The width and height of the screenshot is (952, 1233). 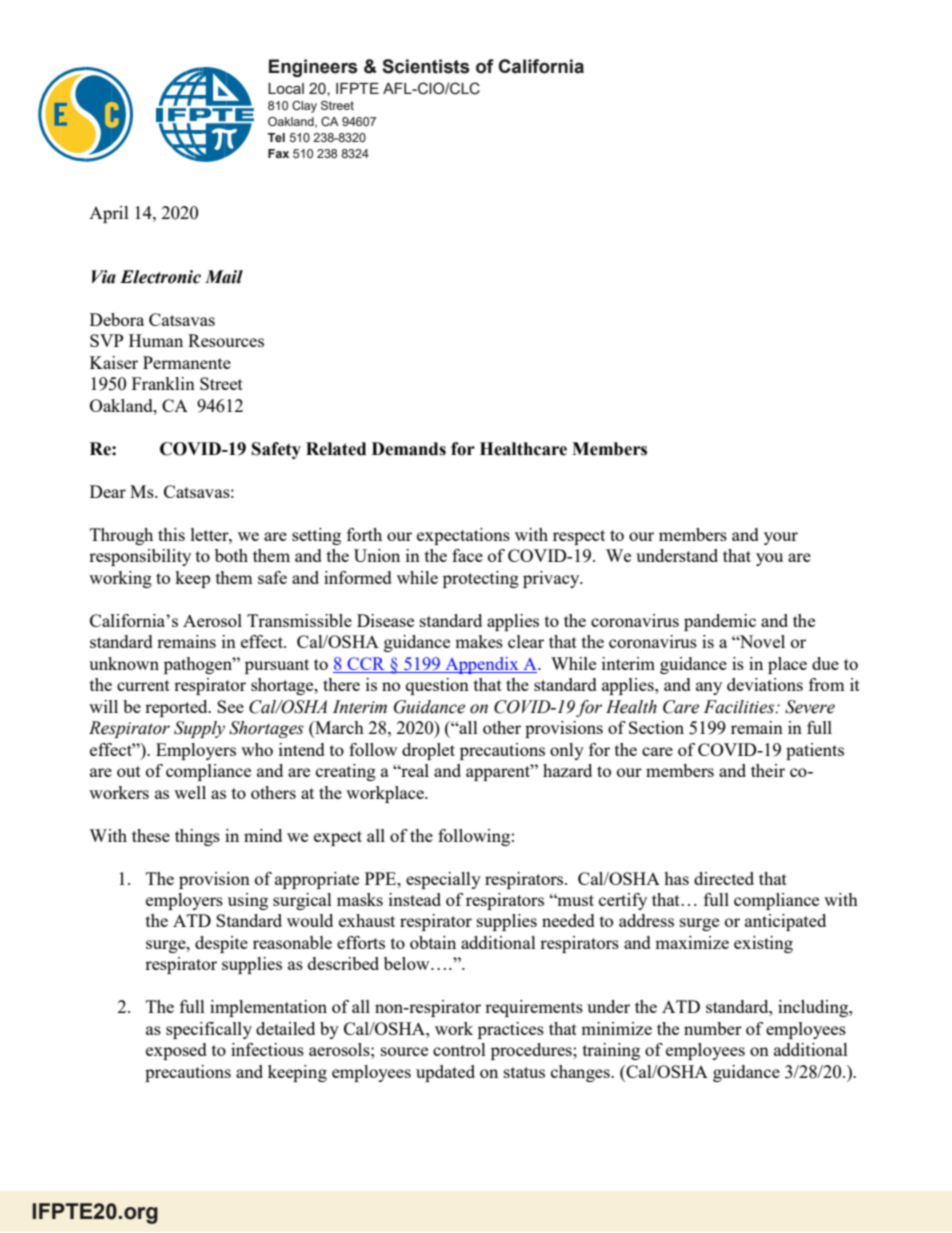 I want to click on Local, so click(x=286, y=88).
